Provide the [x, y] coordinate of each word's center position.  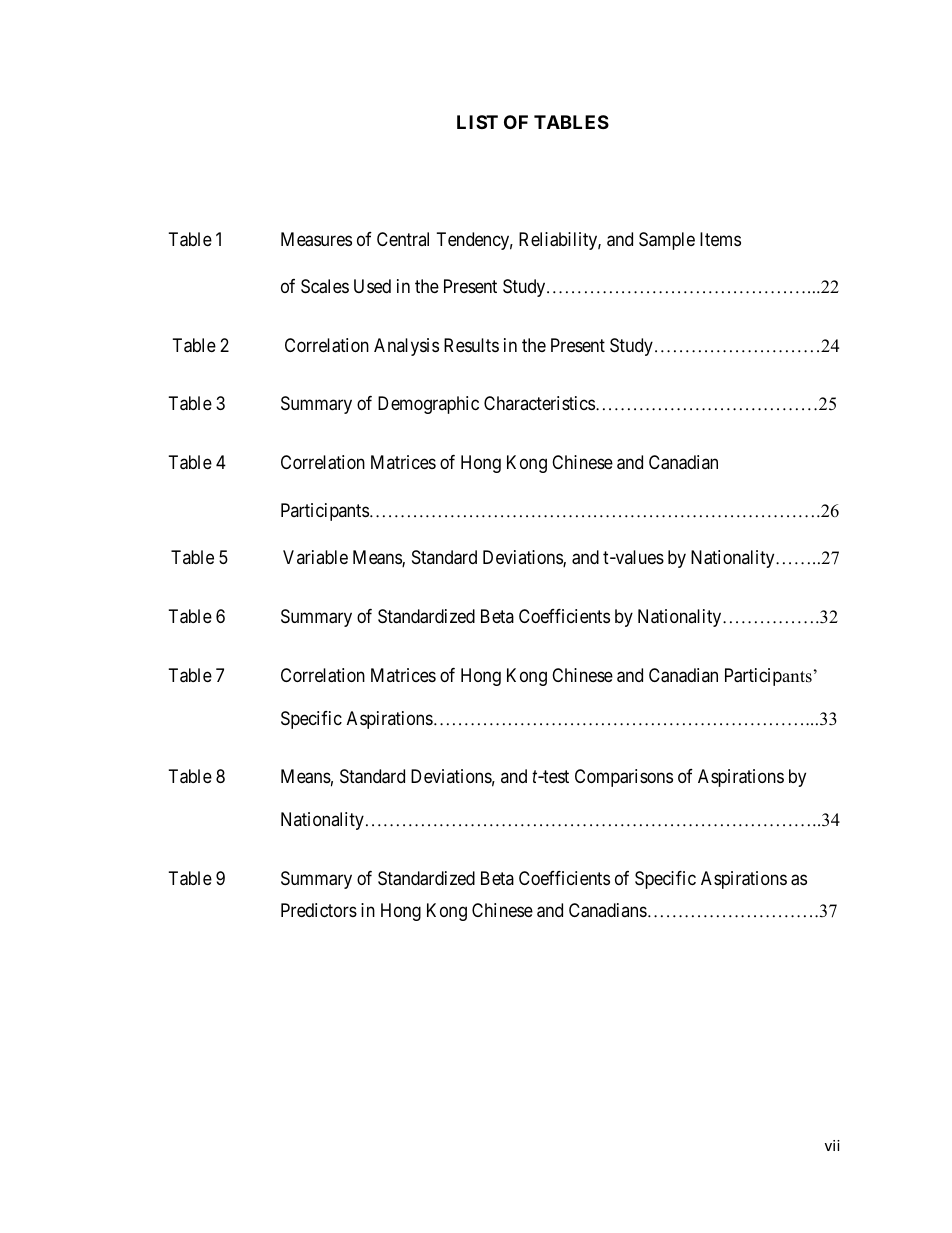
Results [471, 345]
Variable [315, 557]
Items [720, 239]
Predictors [319, 910]
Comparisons [624, 778]
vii [832, 1145]
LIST [477, 122]
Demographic [428, 405]
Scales [325, 286]
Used [372, 286]
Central [403, 239]
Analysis [406, 347]
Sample [667, 241]
